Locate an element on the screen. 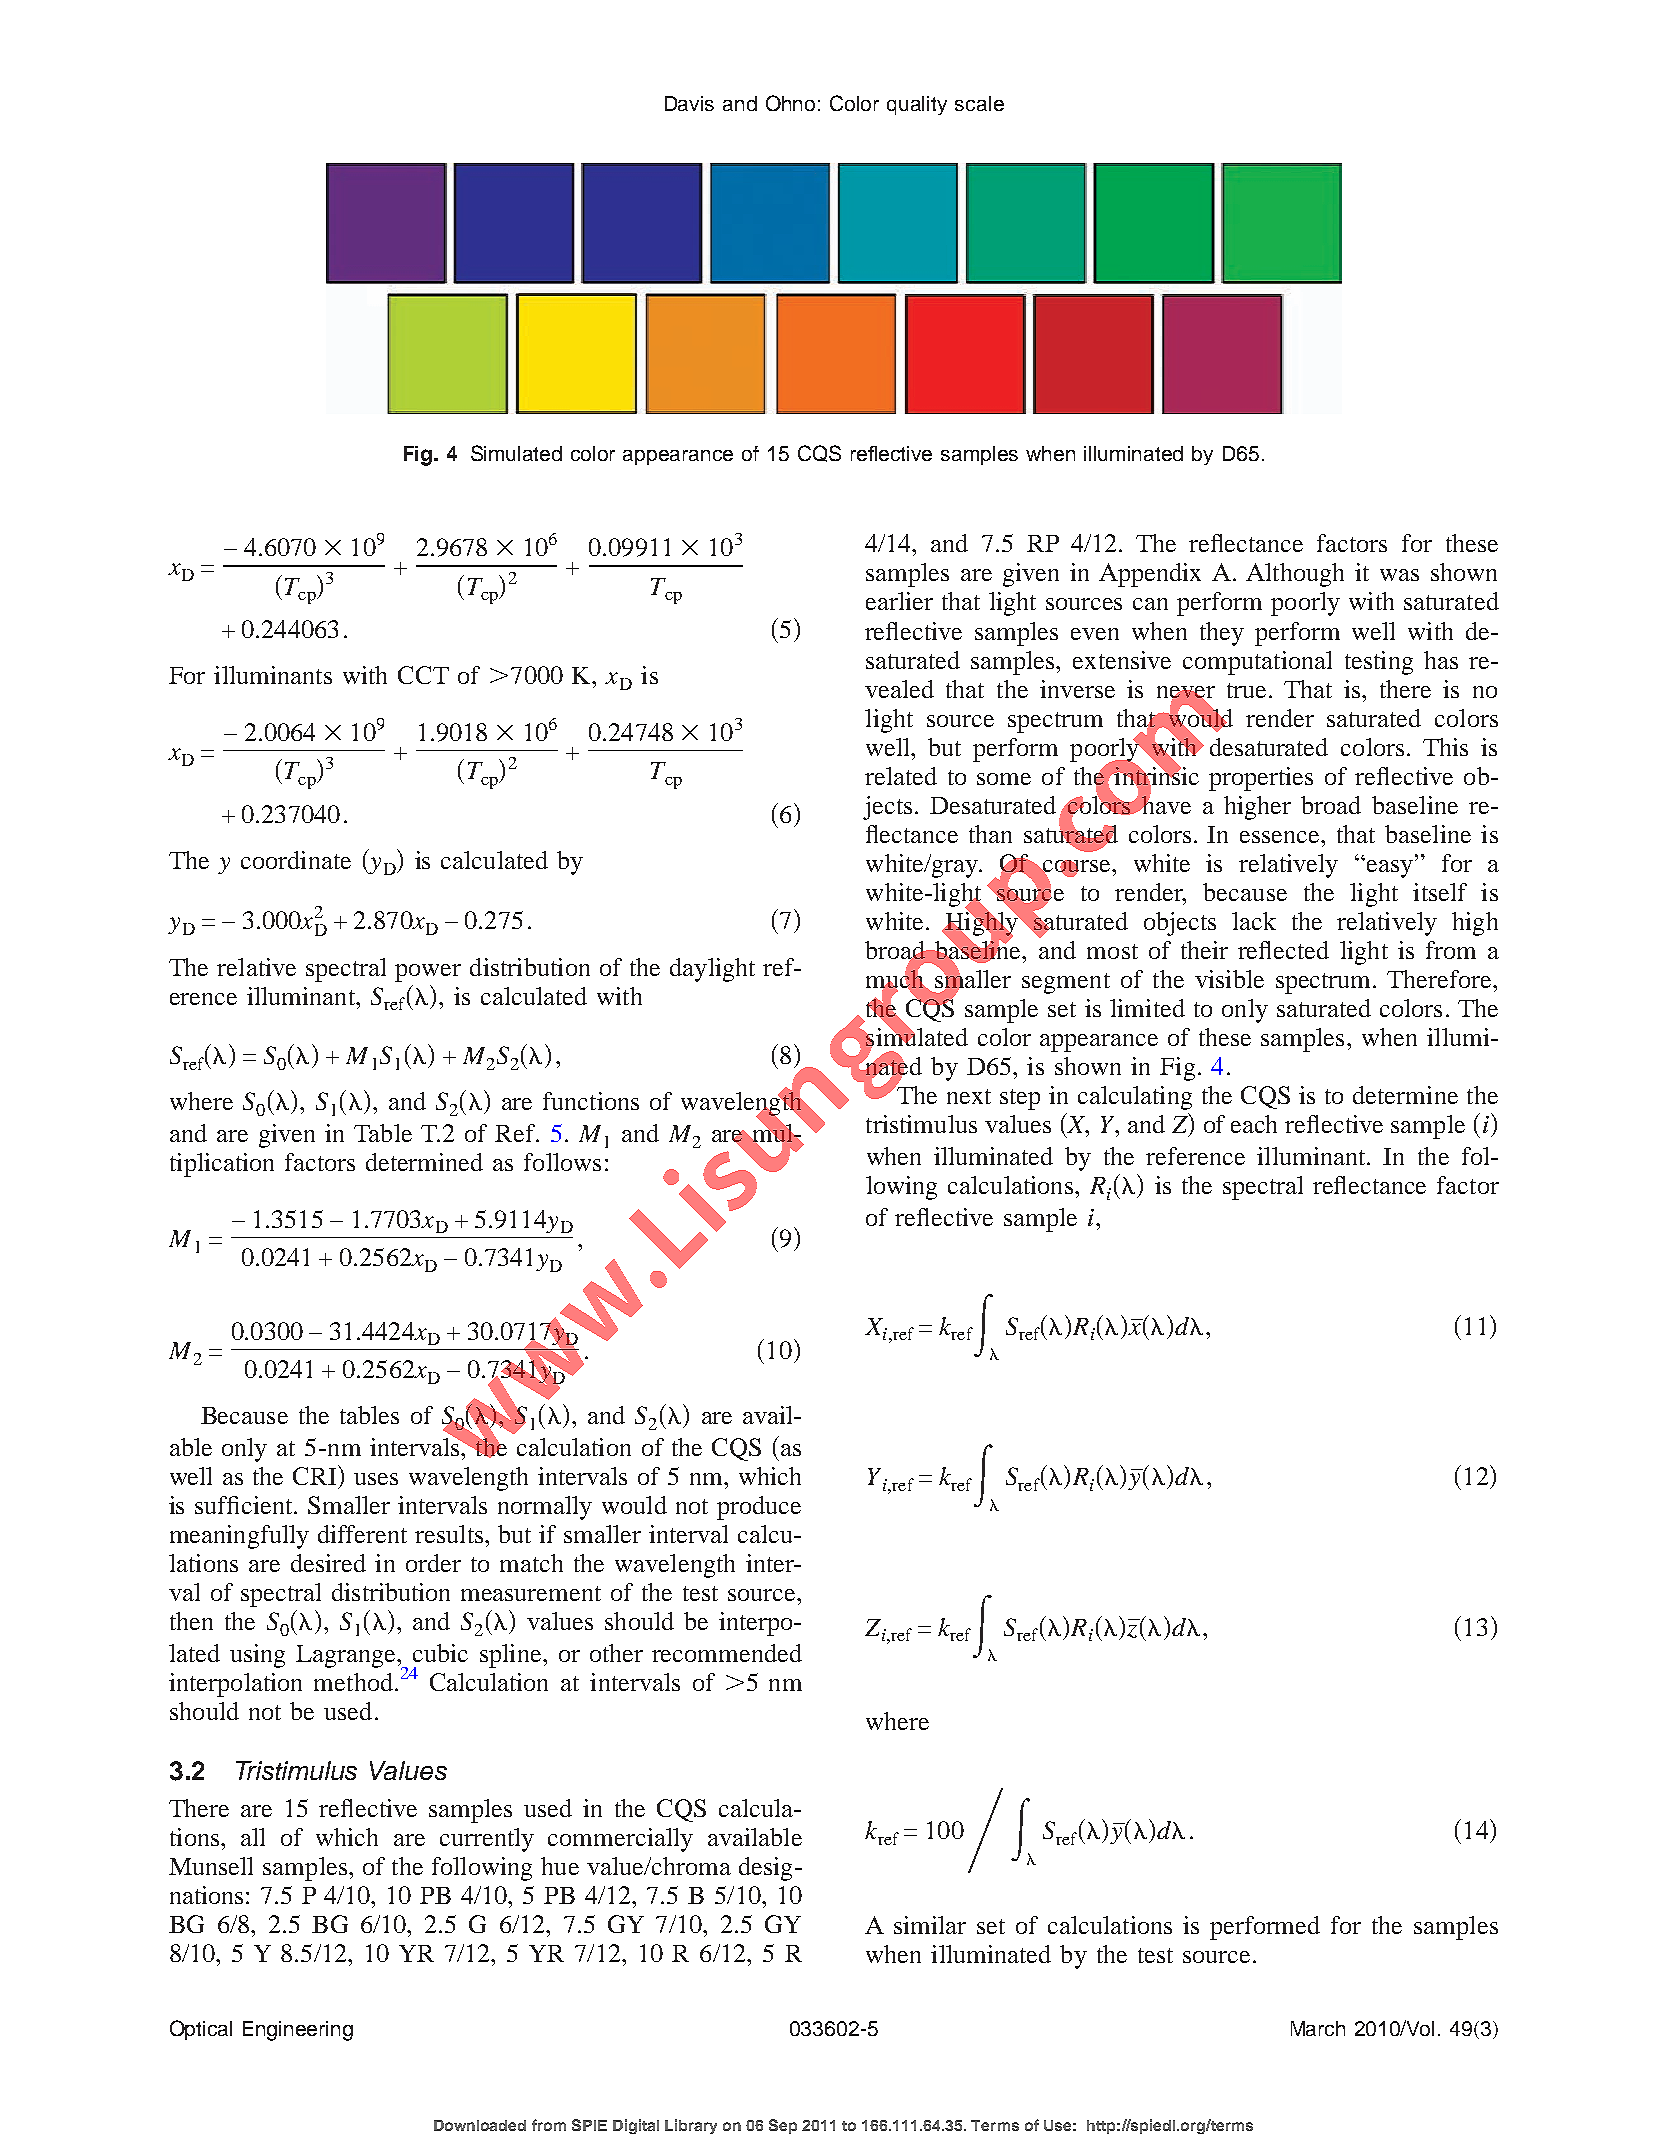  Sep is located at coordinates (783, 2126).
